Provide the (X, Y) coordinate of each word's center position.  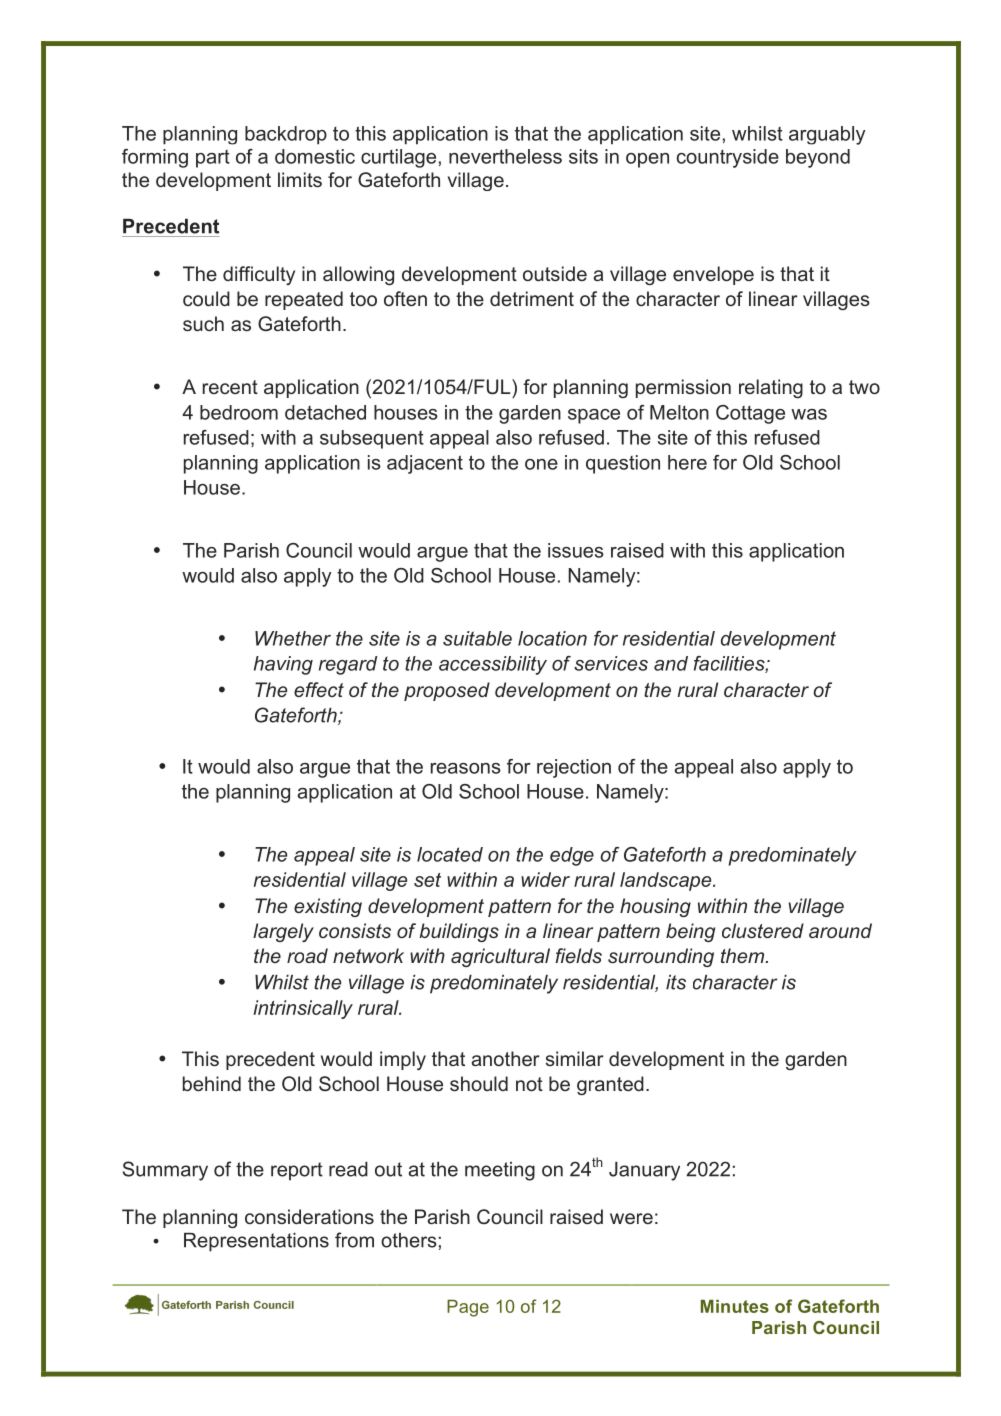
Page (468, 1308)
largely (283, 932)
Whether (293, 638)
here (687, 462)
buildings (459, 932)
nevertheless (505, 156)
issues (576, 550)
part (213, 159)
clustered (763, 930)
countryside (728, 158)
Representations (256, 1242)
